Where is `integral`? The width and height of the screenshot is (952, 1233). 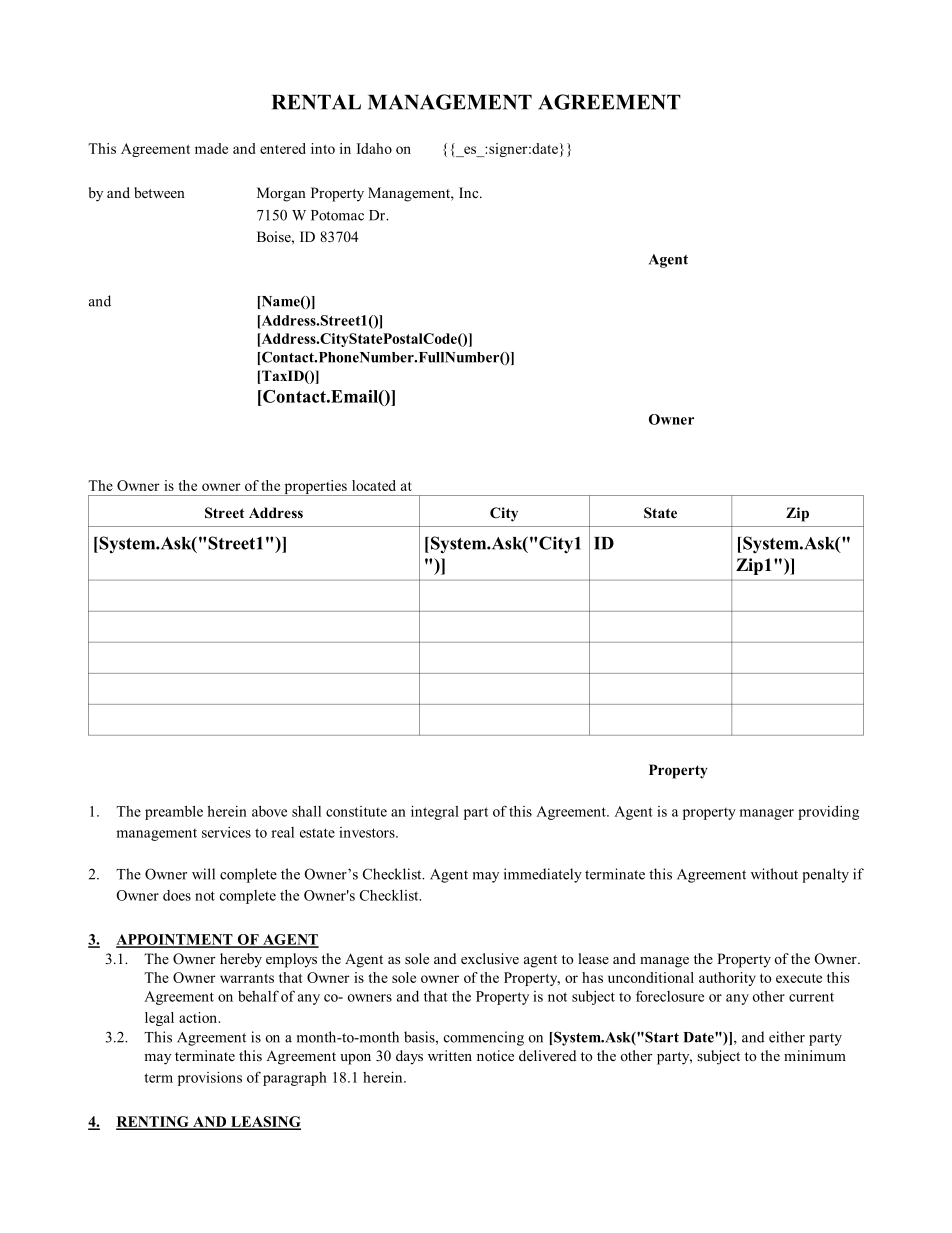 integral is located at coordinates (435, 812).
